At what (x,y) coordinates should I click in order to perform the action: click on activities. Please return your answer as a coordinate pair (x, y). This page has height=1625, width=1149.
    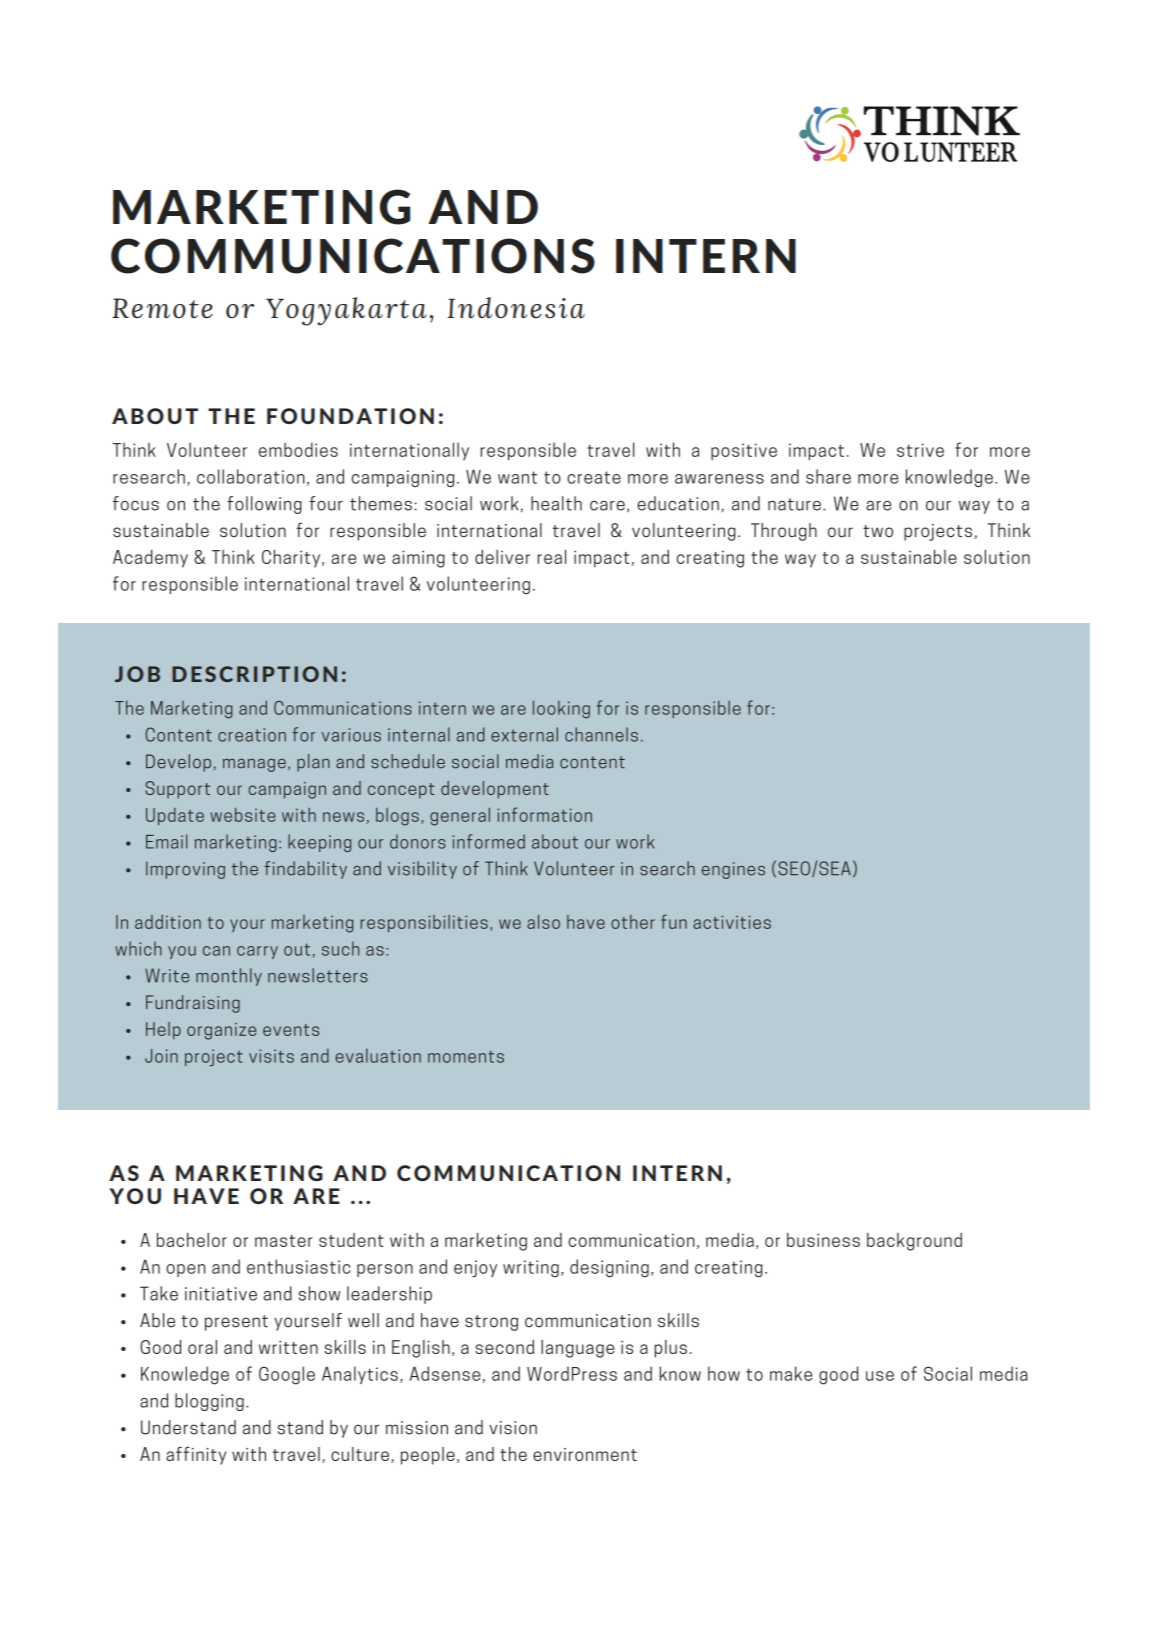
    Looking at the image, I should click on (732, 922).
